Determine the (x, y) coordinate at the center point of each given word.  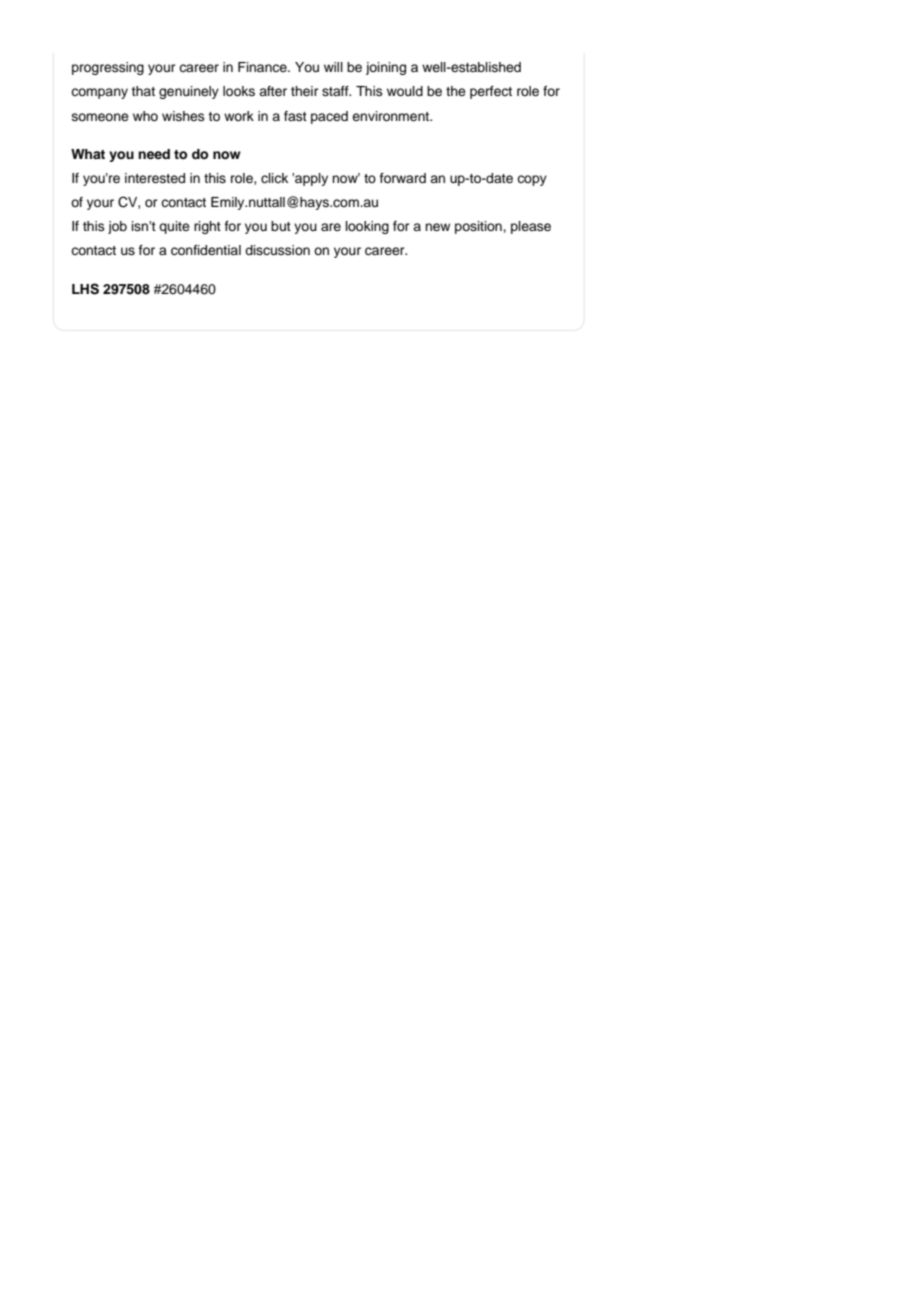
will (333, 67)
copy (532, 180)
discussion (277, 250)
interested (155, 178)
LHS (85, 289)
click (274, 178)
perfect (491, 92)
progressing (108, 68)
